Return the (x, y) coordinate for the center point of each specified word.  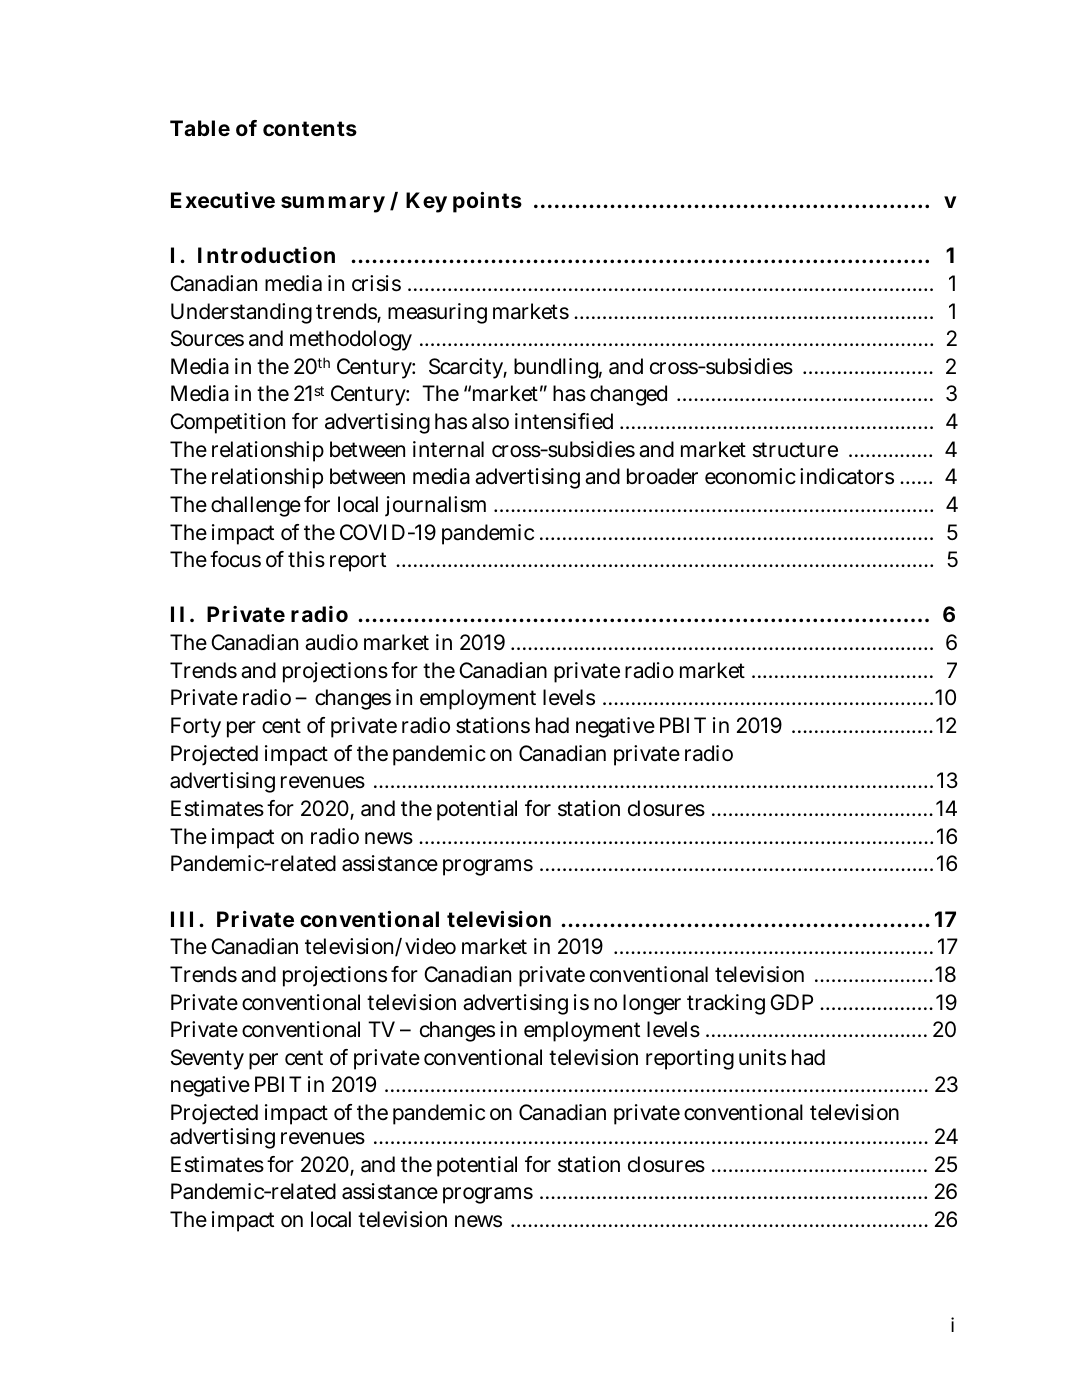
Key (426, 202)
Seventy (207, 1059)
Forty (196, 727)
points (487, 202)
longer (652, 1004)
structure (795, 450)
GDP (792, 1002)
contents (310, 128)
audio (331, 642)
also (490, 421)
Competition (227, 423)
